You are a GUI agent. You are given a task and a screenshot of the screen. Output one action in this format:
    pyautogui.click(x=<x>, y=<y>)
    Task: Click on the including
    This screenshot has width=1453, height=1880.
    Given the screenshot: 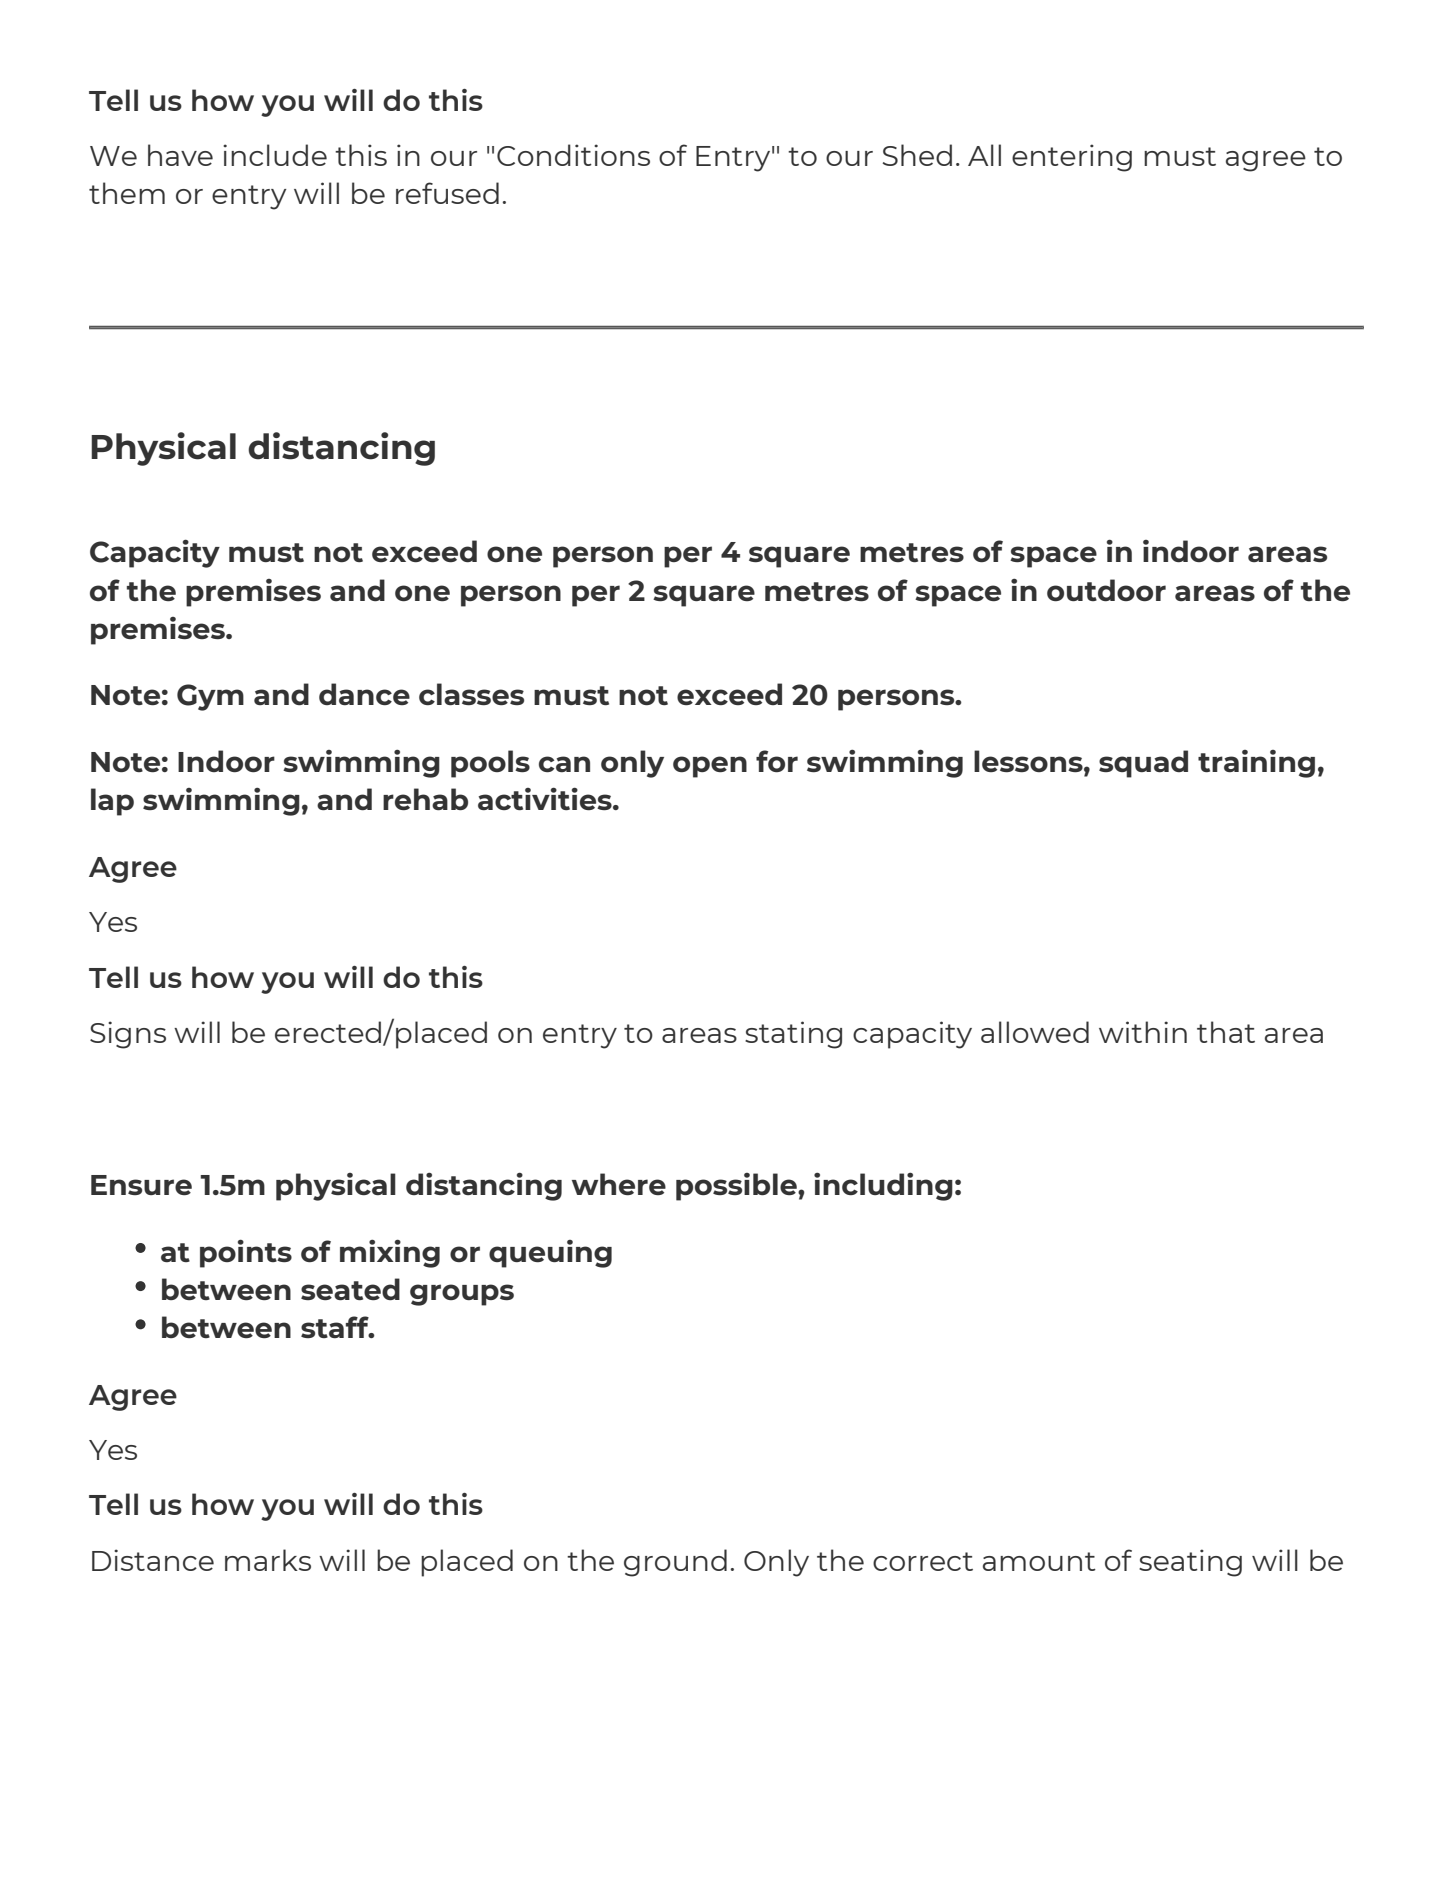 What is the action you would take?
    pyautogui.click(x=883, y=1186)
